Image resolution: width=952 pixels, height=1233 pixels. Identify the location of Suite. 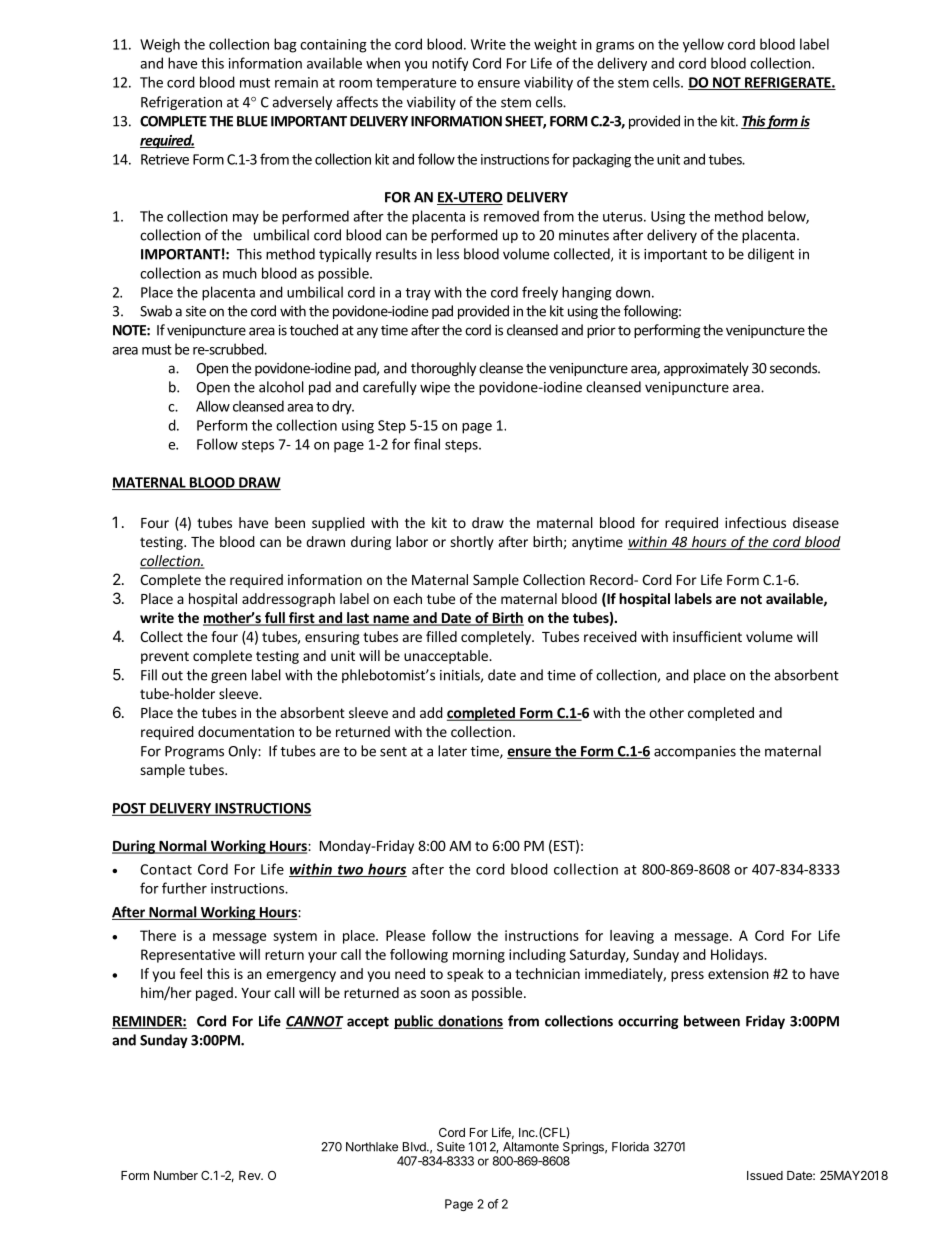
(451, 1147).
